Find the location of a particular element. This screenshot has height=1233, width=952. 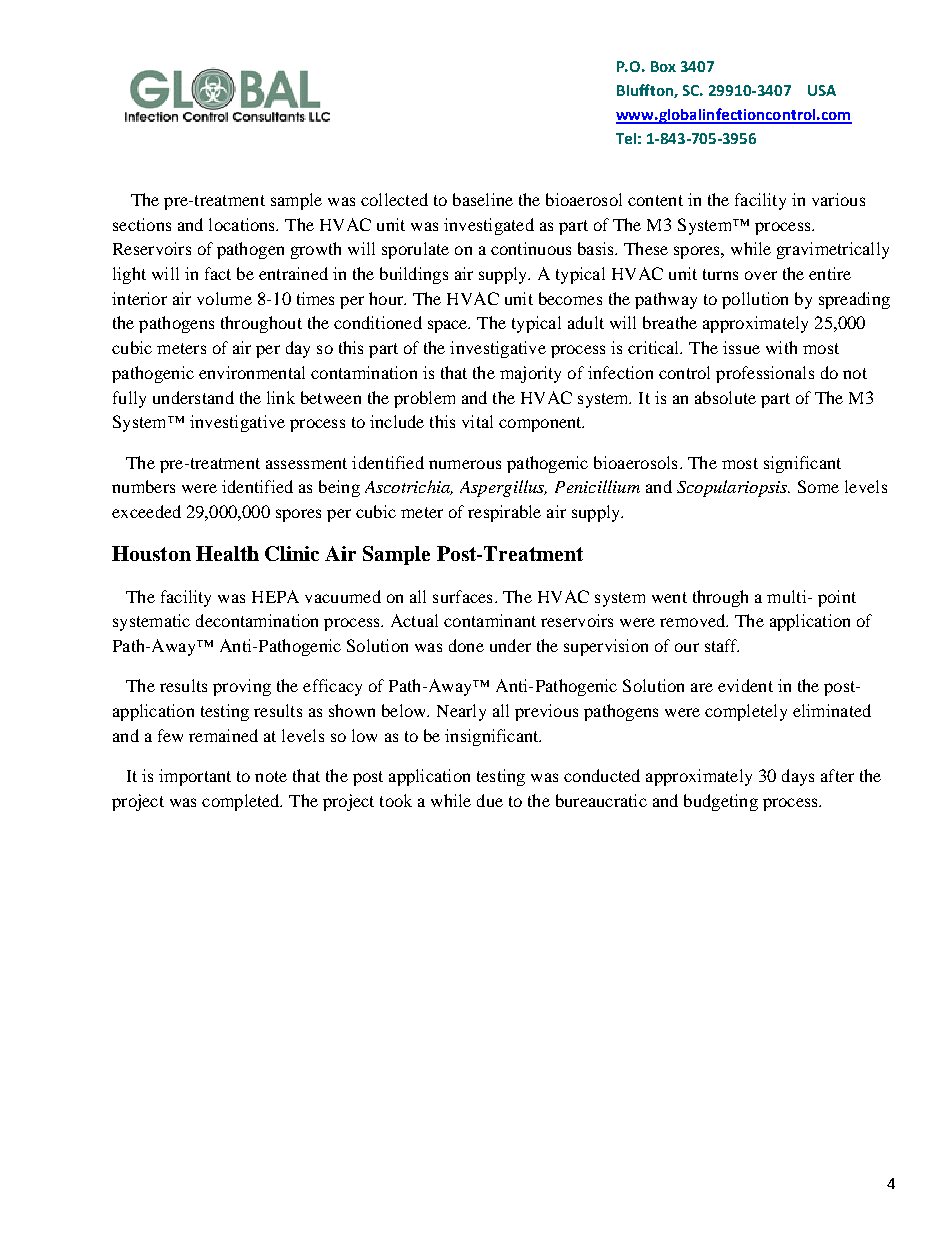

USA is located at coordinates (822, 90).
